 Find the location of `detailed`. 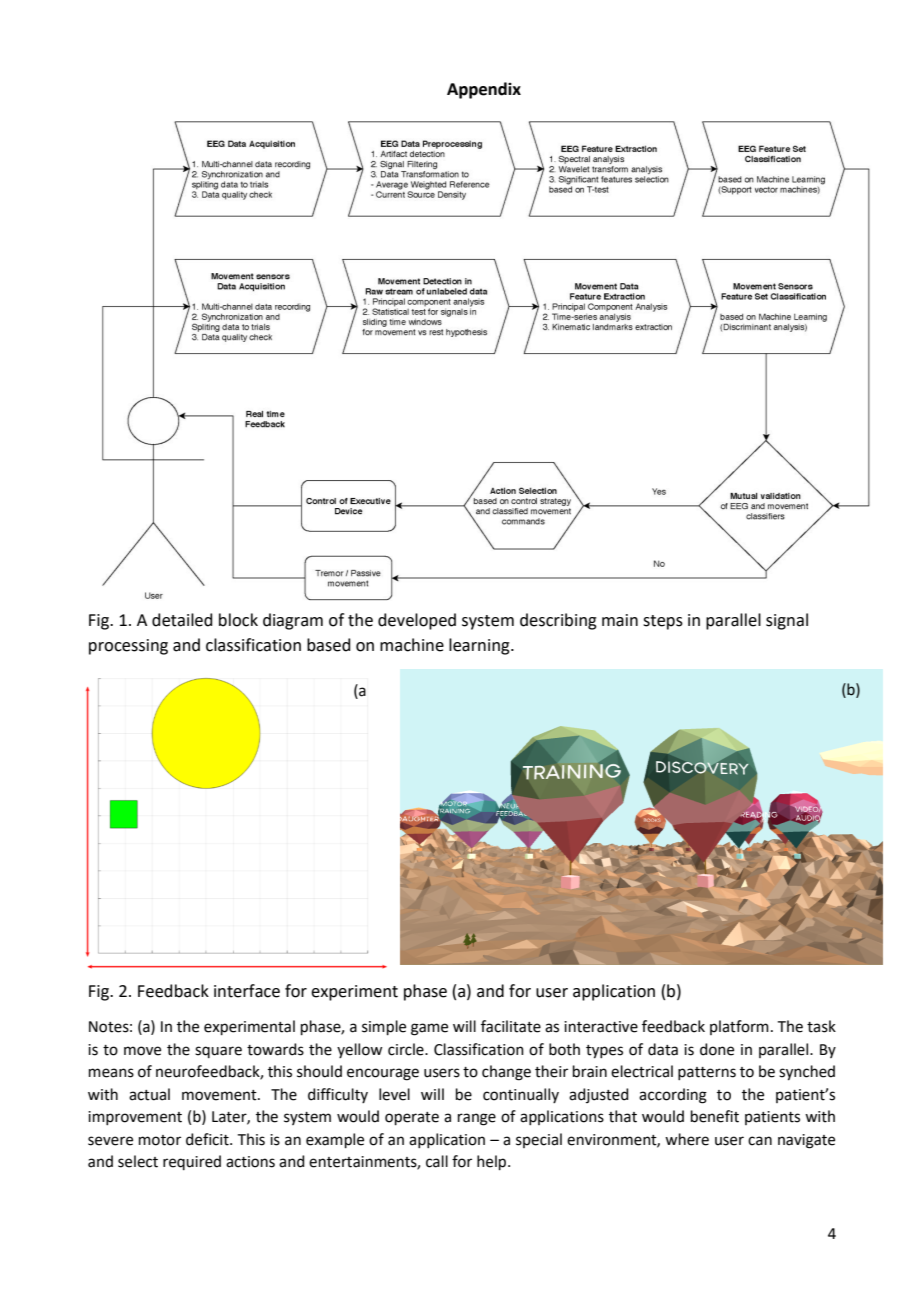

detailed is located at coordinates (182, 620).
